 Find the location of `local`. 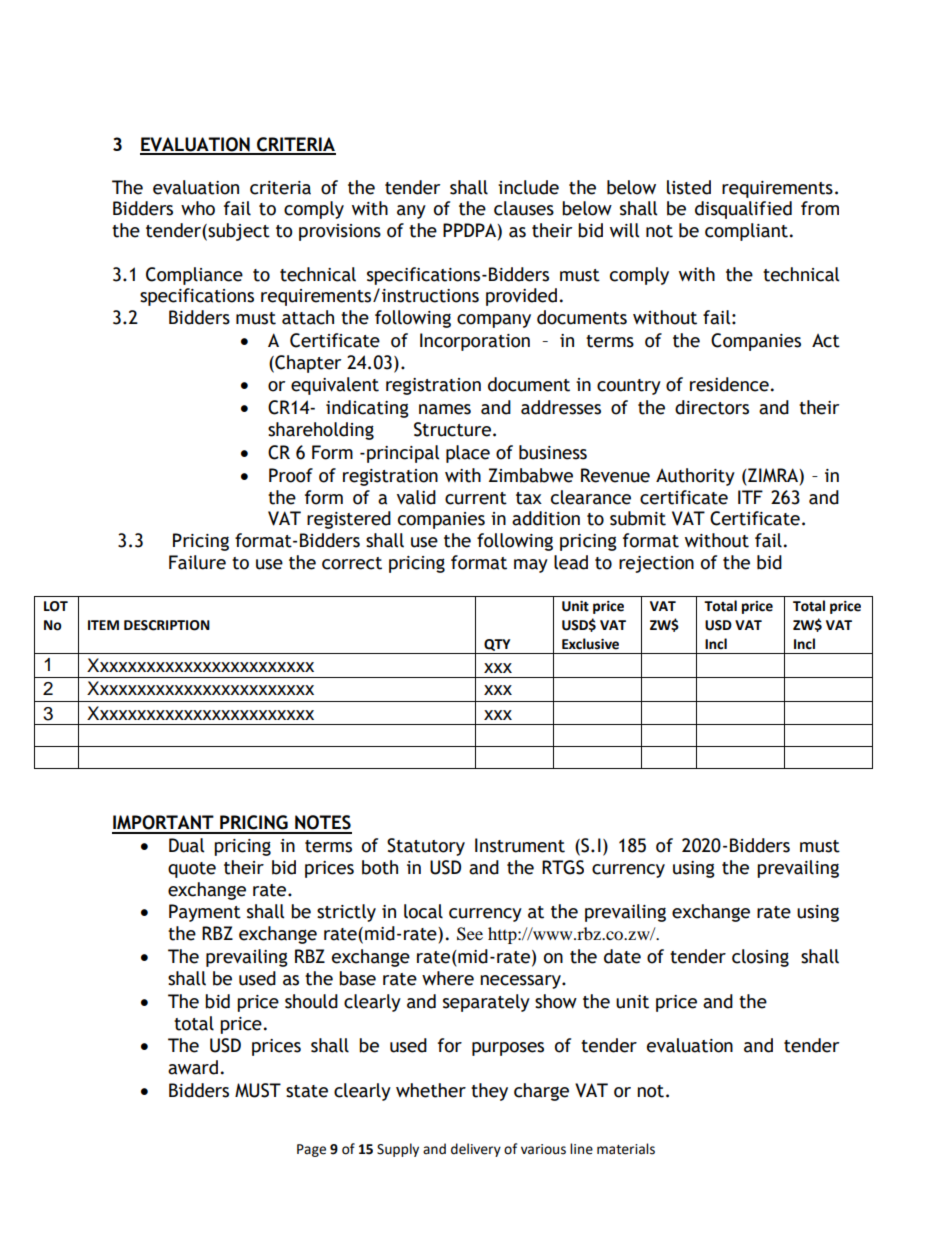

local is located at coordinates (423, 911).
